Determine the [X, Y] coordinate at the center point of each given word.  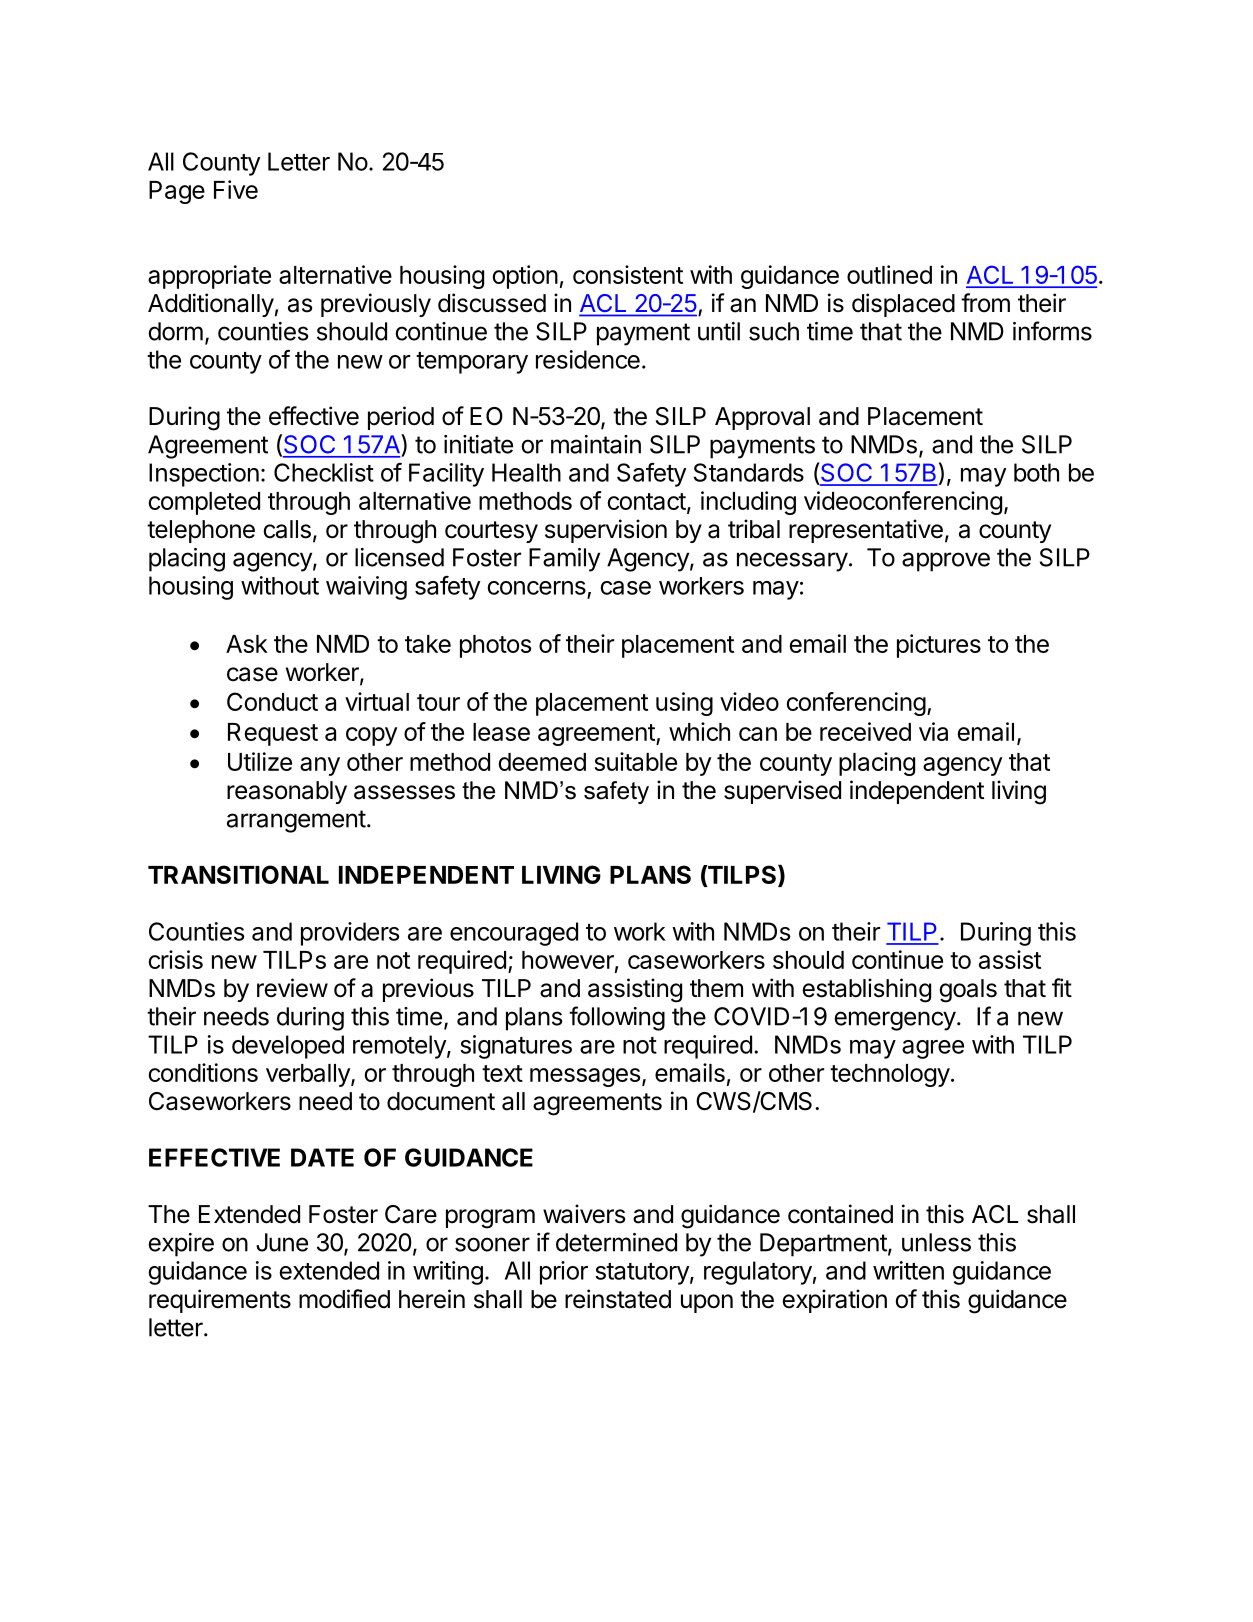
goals [968, 991]
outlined [889, 274]
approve [946, 562]
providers [350, 934]
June [282, 1242]
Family [564, 560]
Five [236, 189]
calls [287, 529]
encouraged [514, 934]
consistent [628, 274]
